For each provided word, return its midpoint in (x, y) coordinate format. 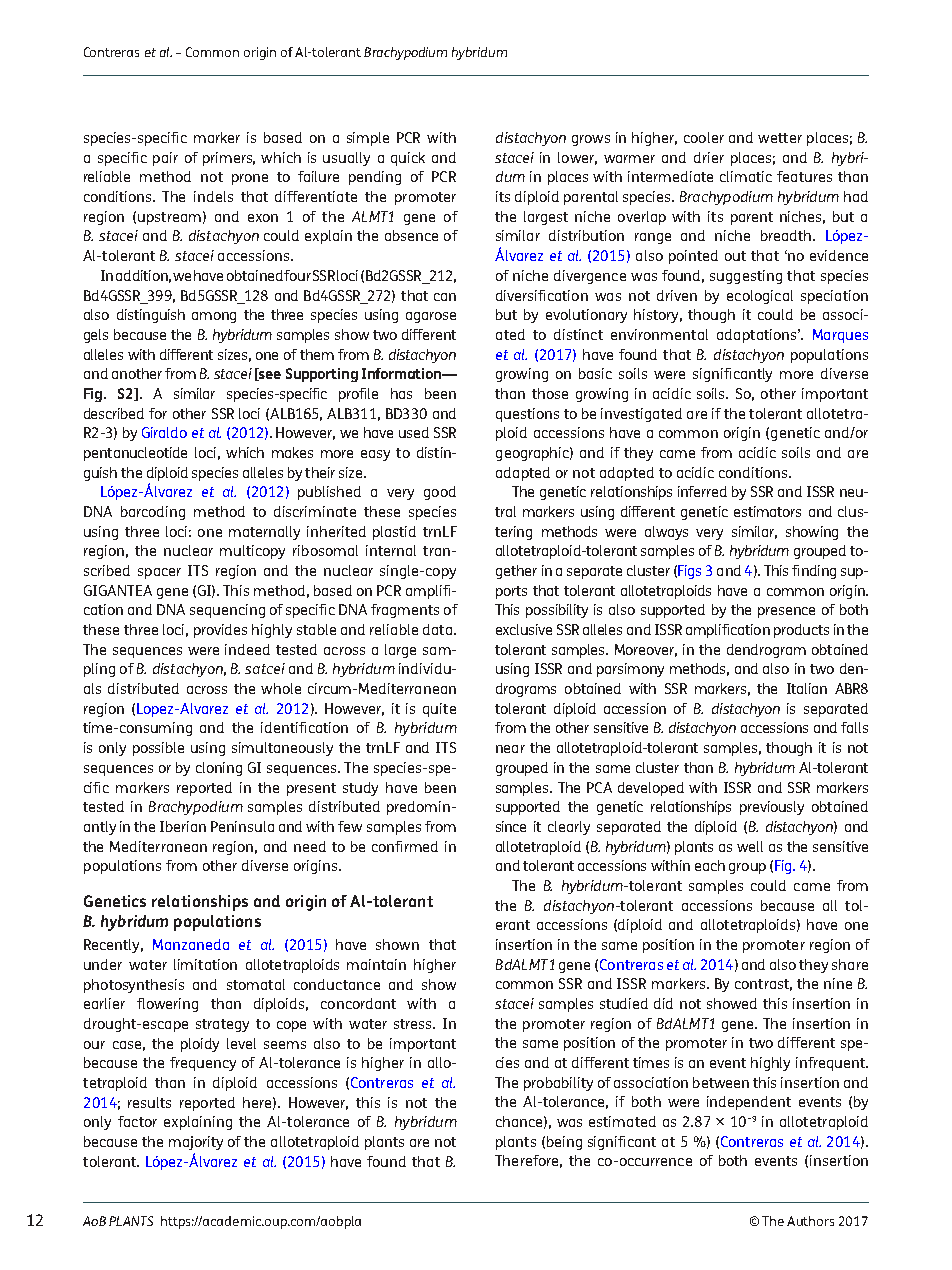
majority (196, 1143)
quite (439, 710)
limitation (205, 964)
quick (408, 159)
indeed (247, 649)
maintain (376, 964)
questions (527, 415)
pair (165, 159)
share (850, 964)
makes (292, 452)
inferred (702, 491)
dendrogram (766, 651)
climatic (746, 176)
